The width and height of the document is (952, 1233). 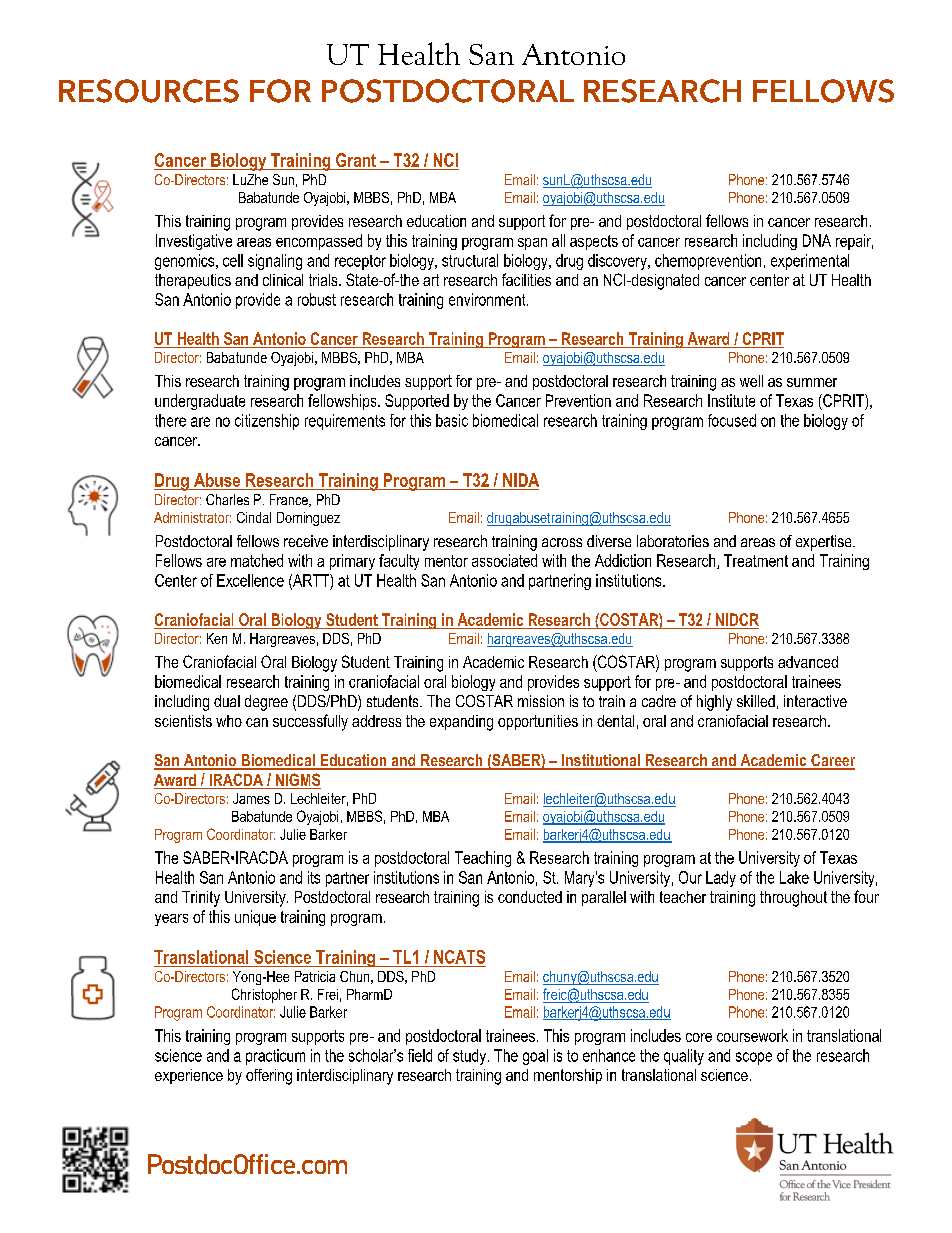 I want to click on RESOURCES, so click(x=149, y=91).
